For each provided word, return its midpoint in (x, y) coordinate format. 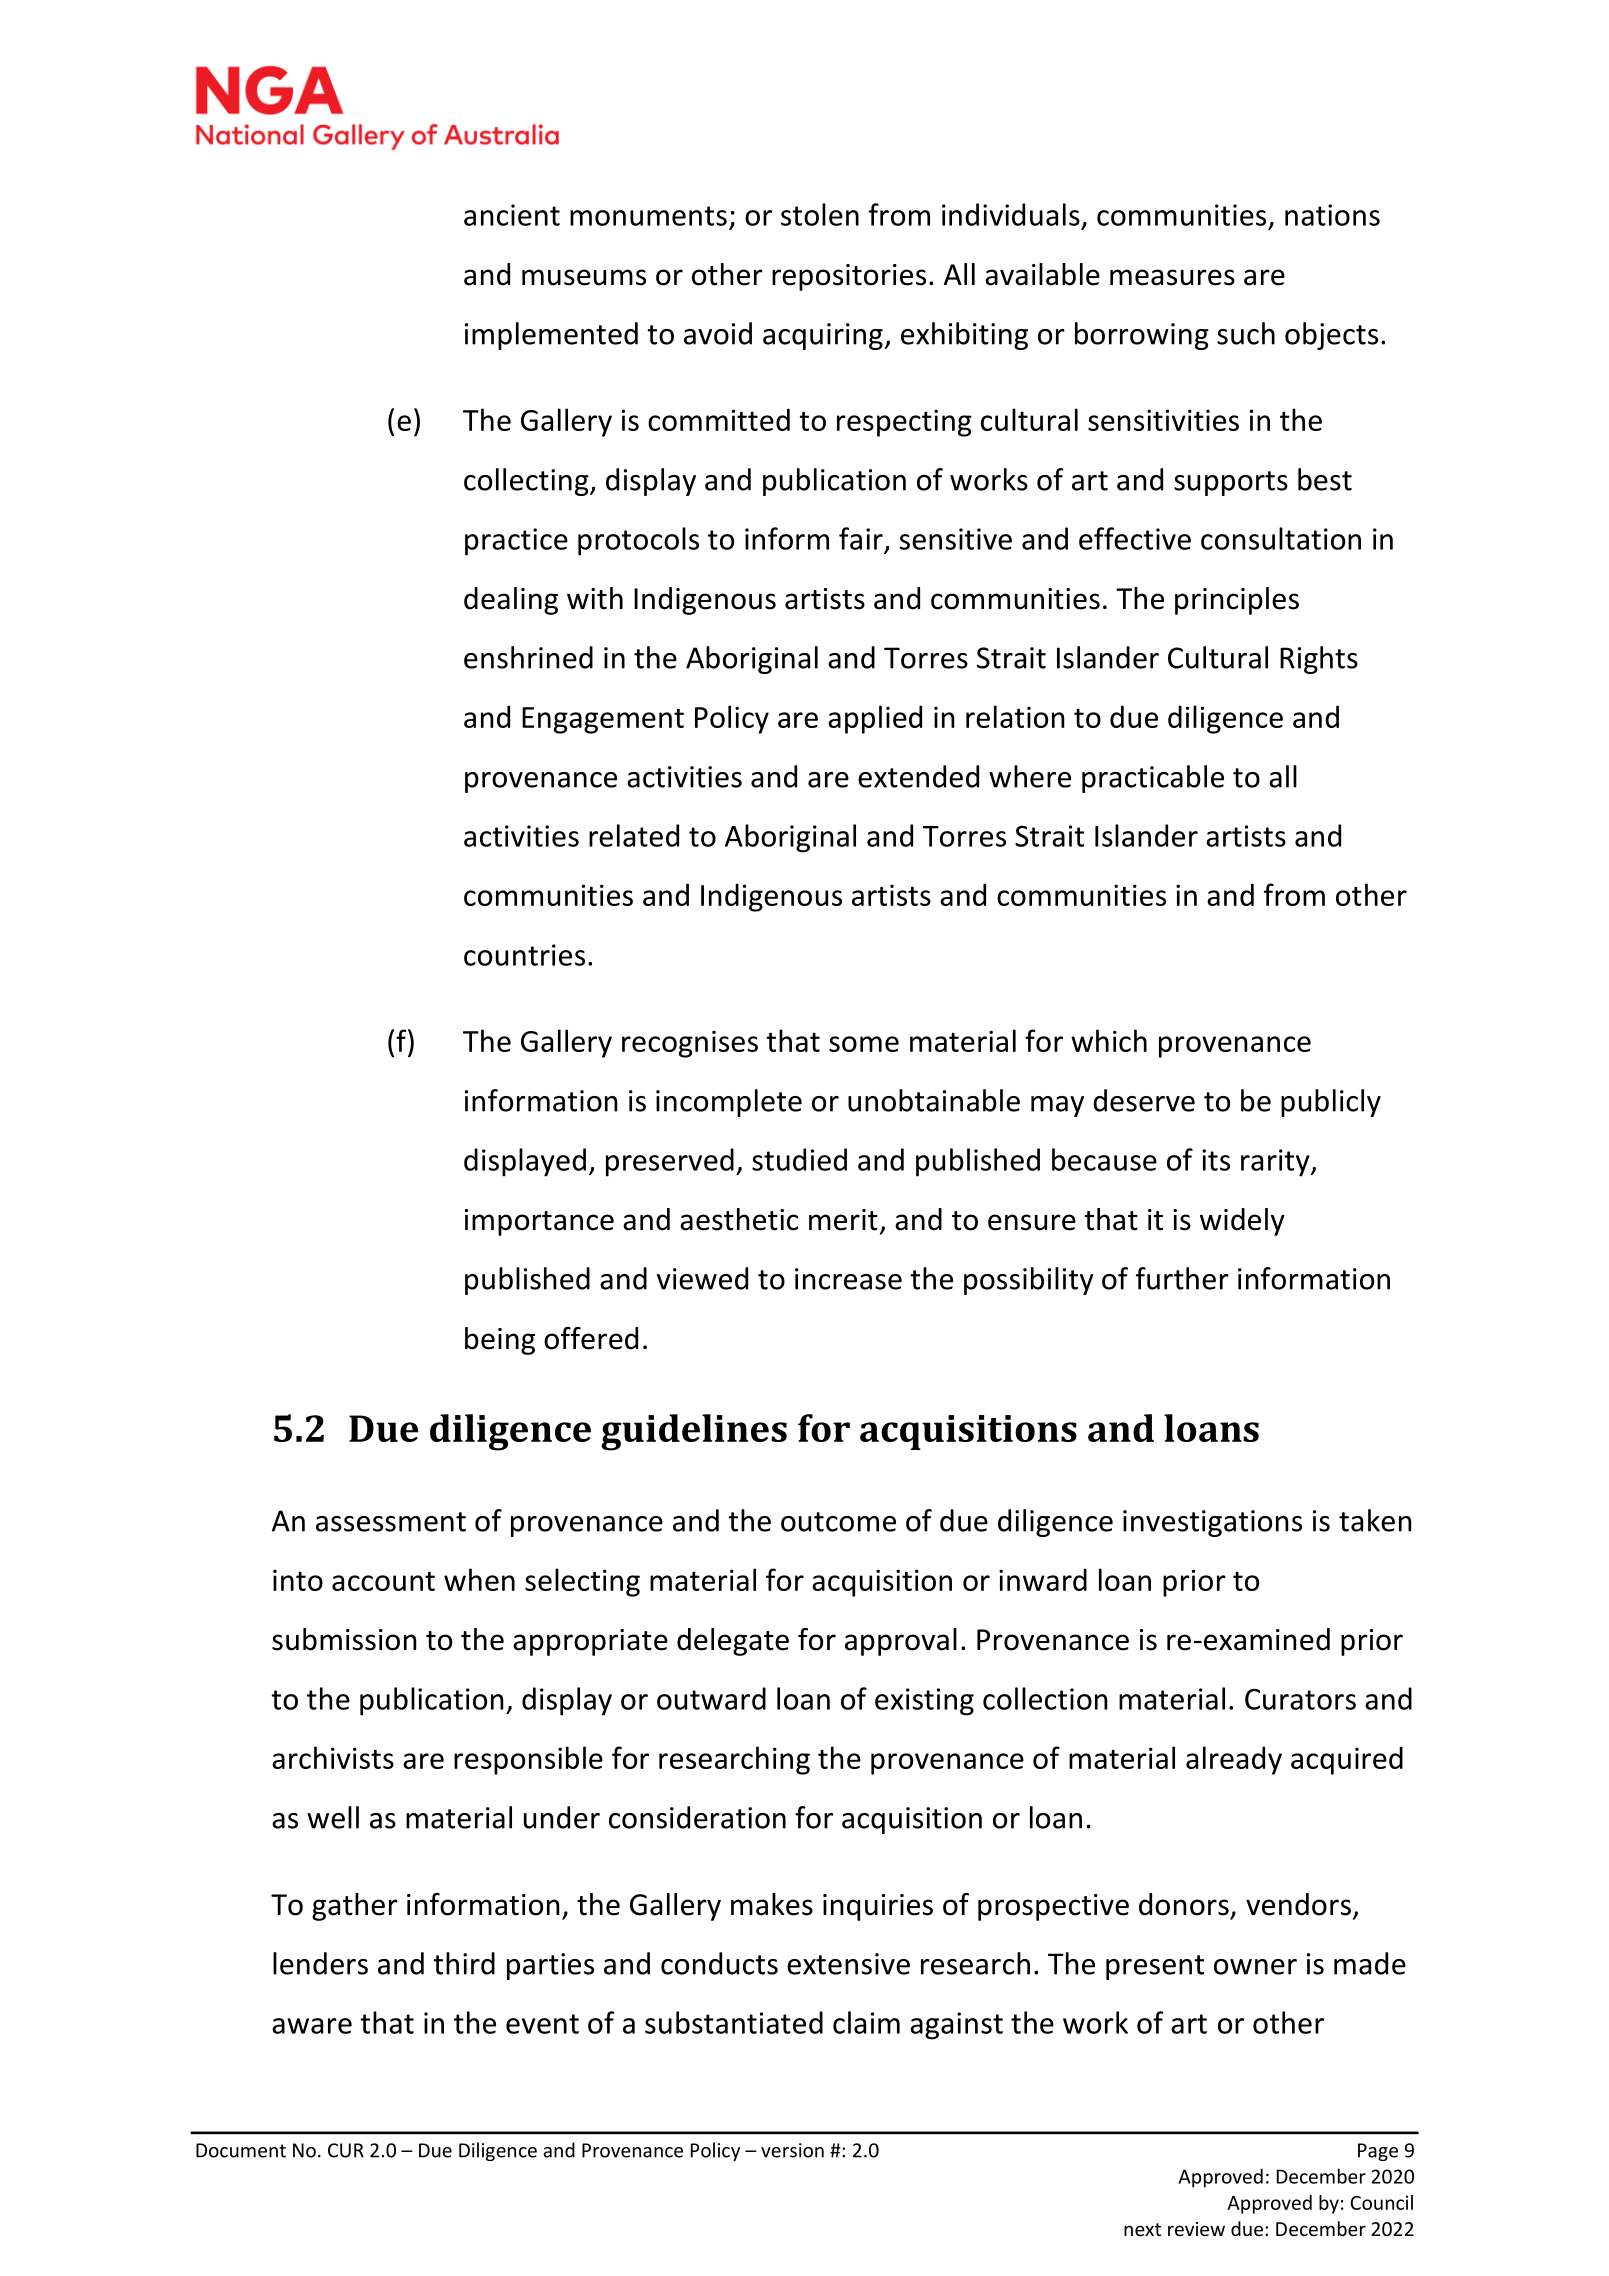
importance (539, 1222)
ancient (512, 215)
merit (843, 1220)
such (1246, 333)
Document (241, 2150)
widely (1242, 1222)
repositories (849, 277)
